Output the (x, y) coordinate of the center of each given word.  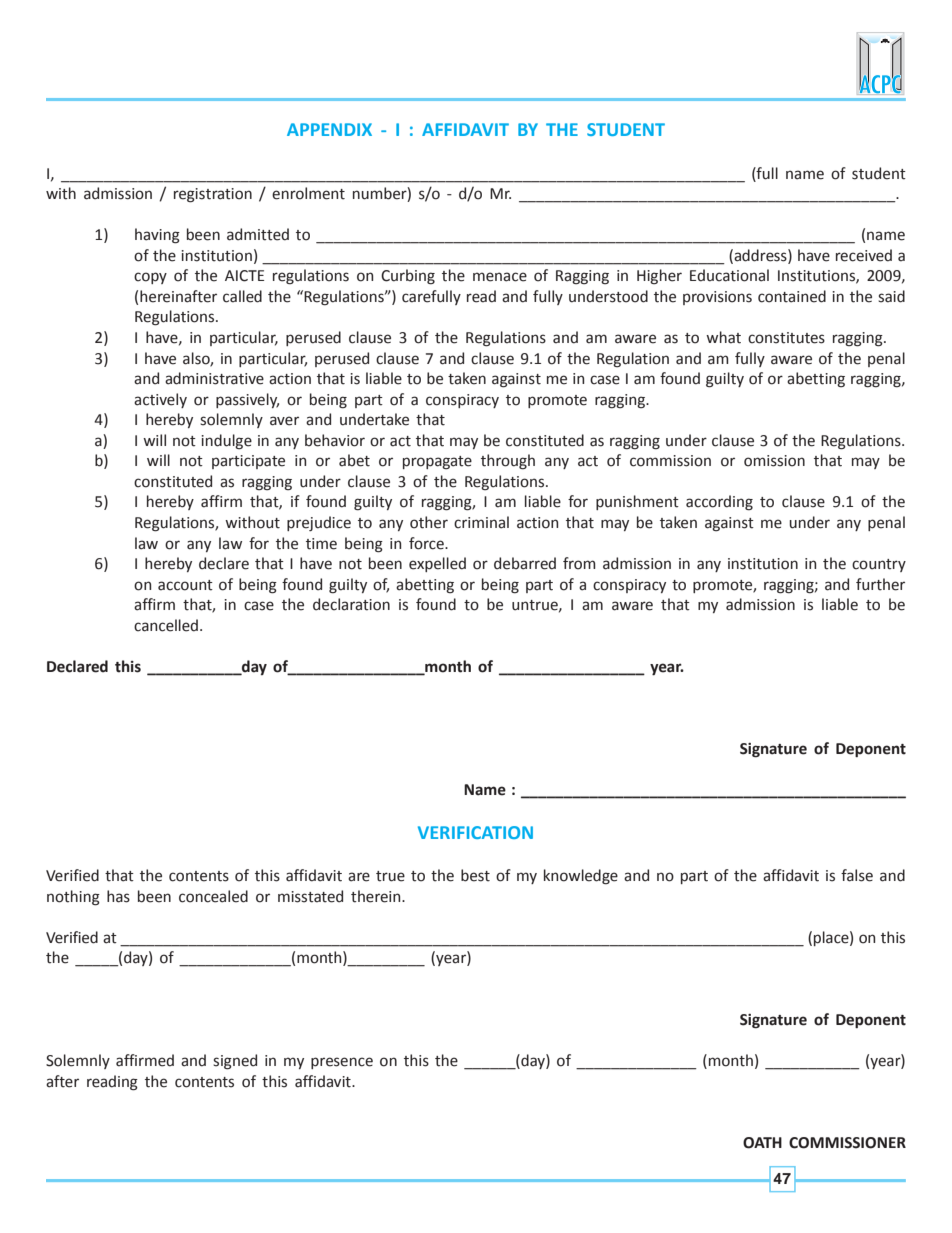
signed (235, 1062)
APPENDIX (329, 129)
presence (342, 1063)
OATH (762, 1143)
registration (213, 195)
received (864, 255)
